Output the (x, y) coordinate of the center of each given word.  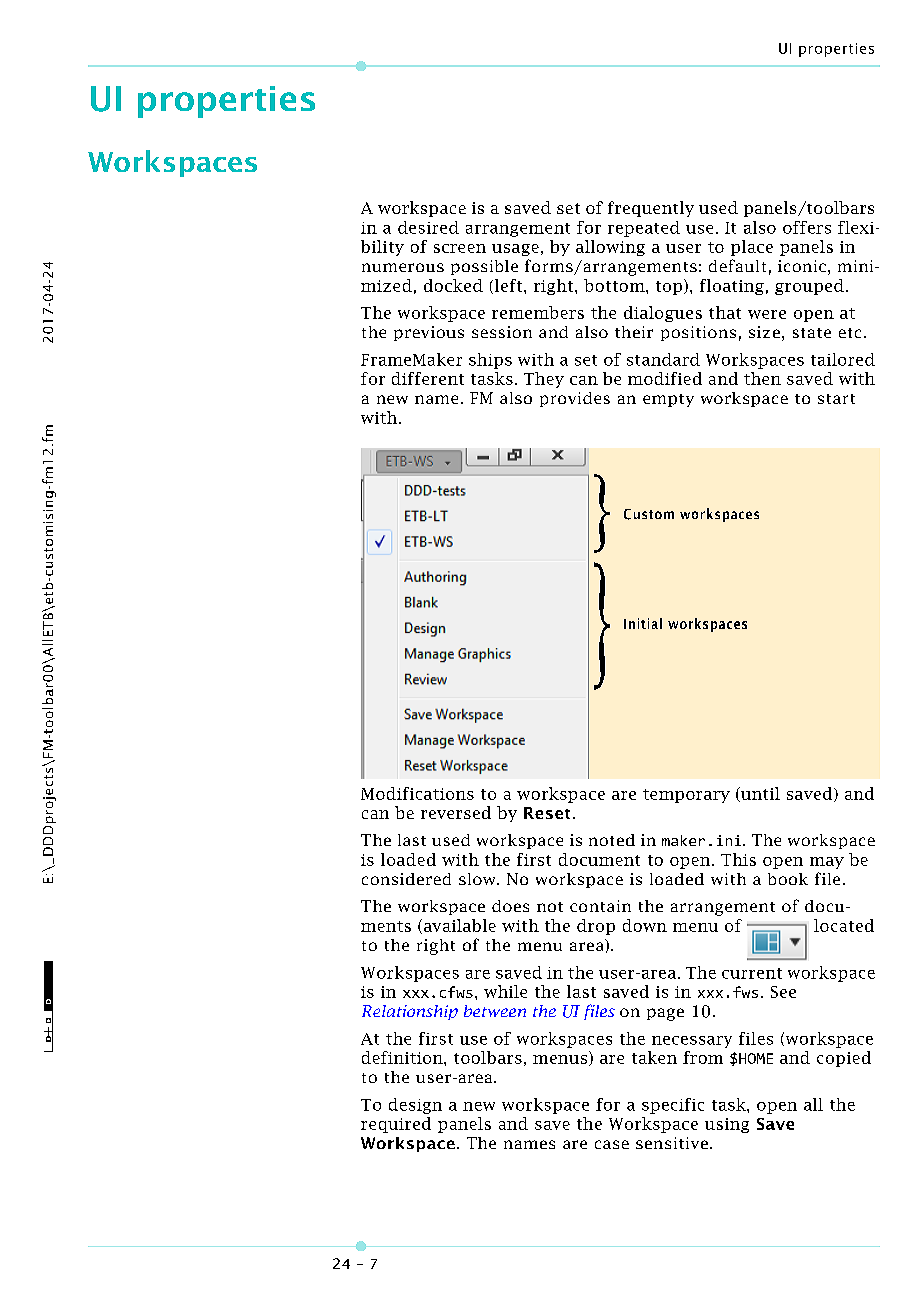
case (612, 1144)
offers (807, 227)
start (836, 399)
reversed (456, 812)
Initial (643, 623)
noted (612, 840)
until (759, 794)
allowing (610, 248)
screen (460, 248)
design (415, 1106)
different (428, 378)
